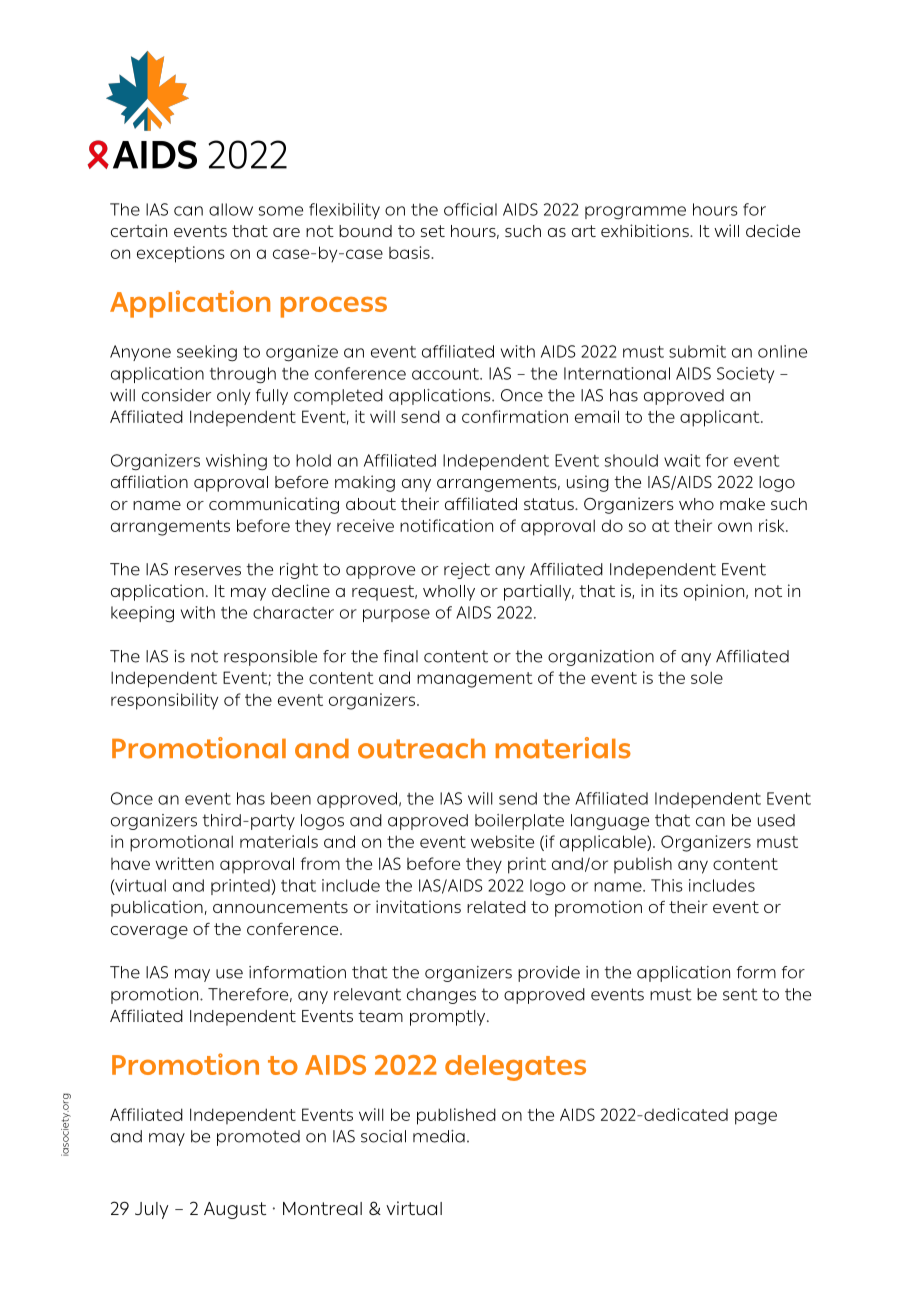 This page has height=1308, width=924. What do you see at coordinates (433, 231) in the page?
I see `set` at bounding box center [433, 231].
